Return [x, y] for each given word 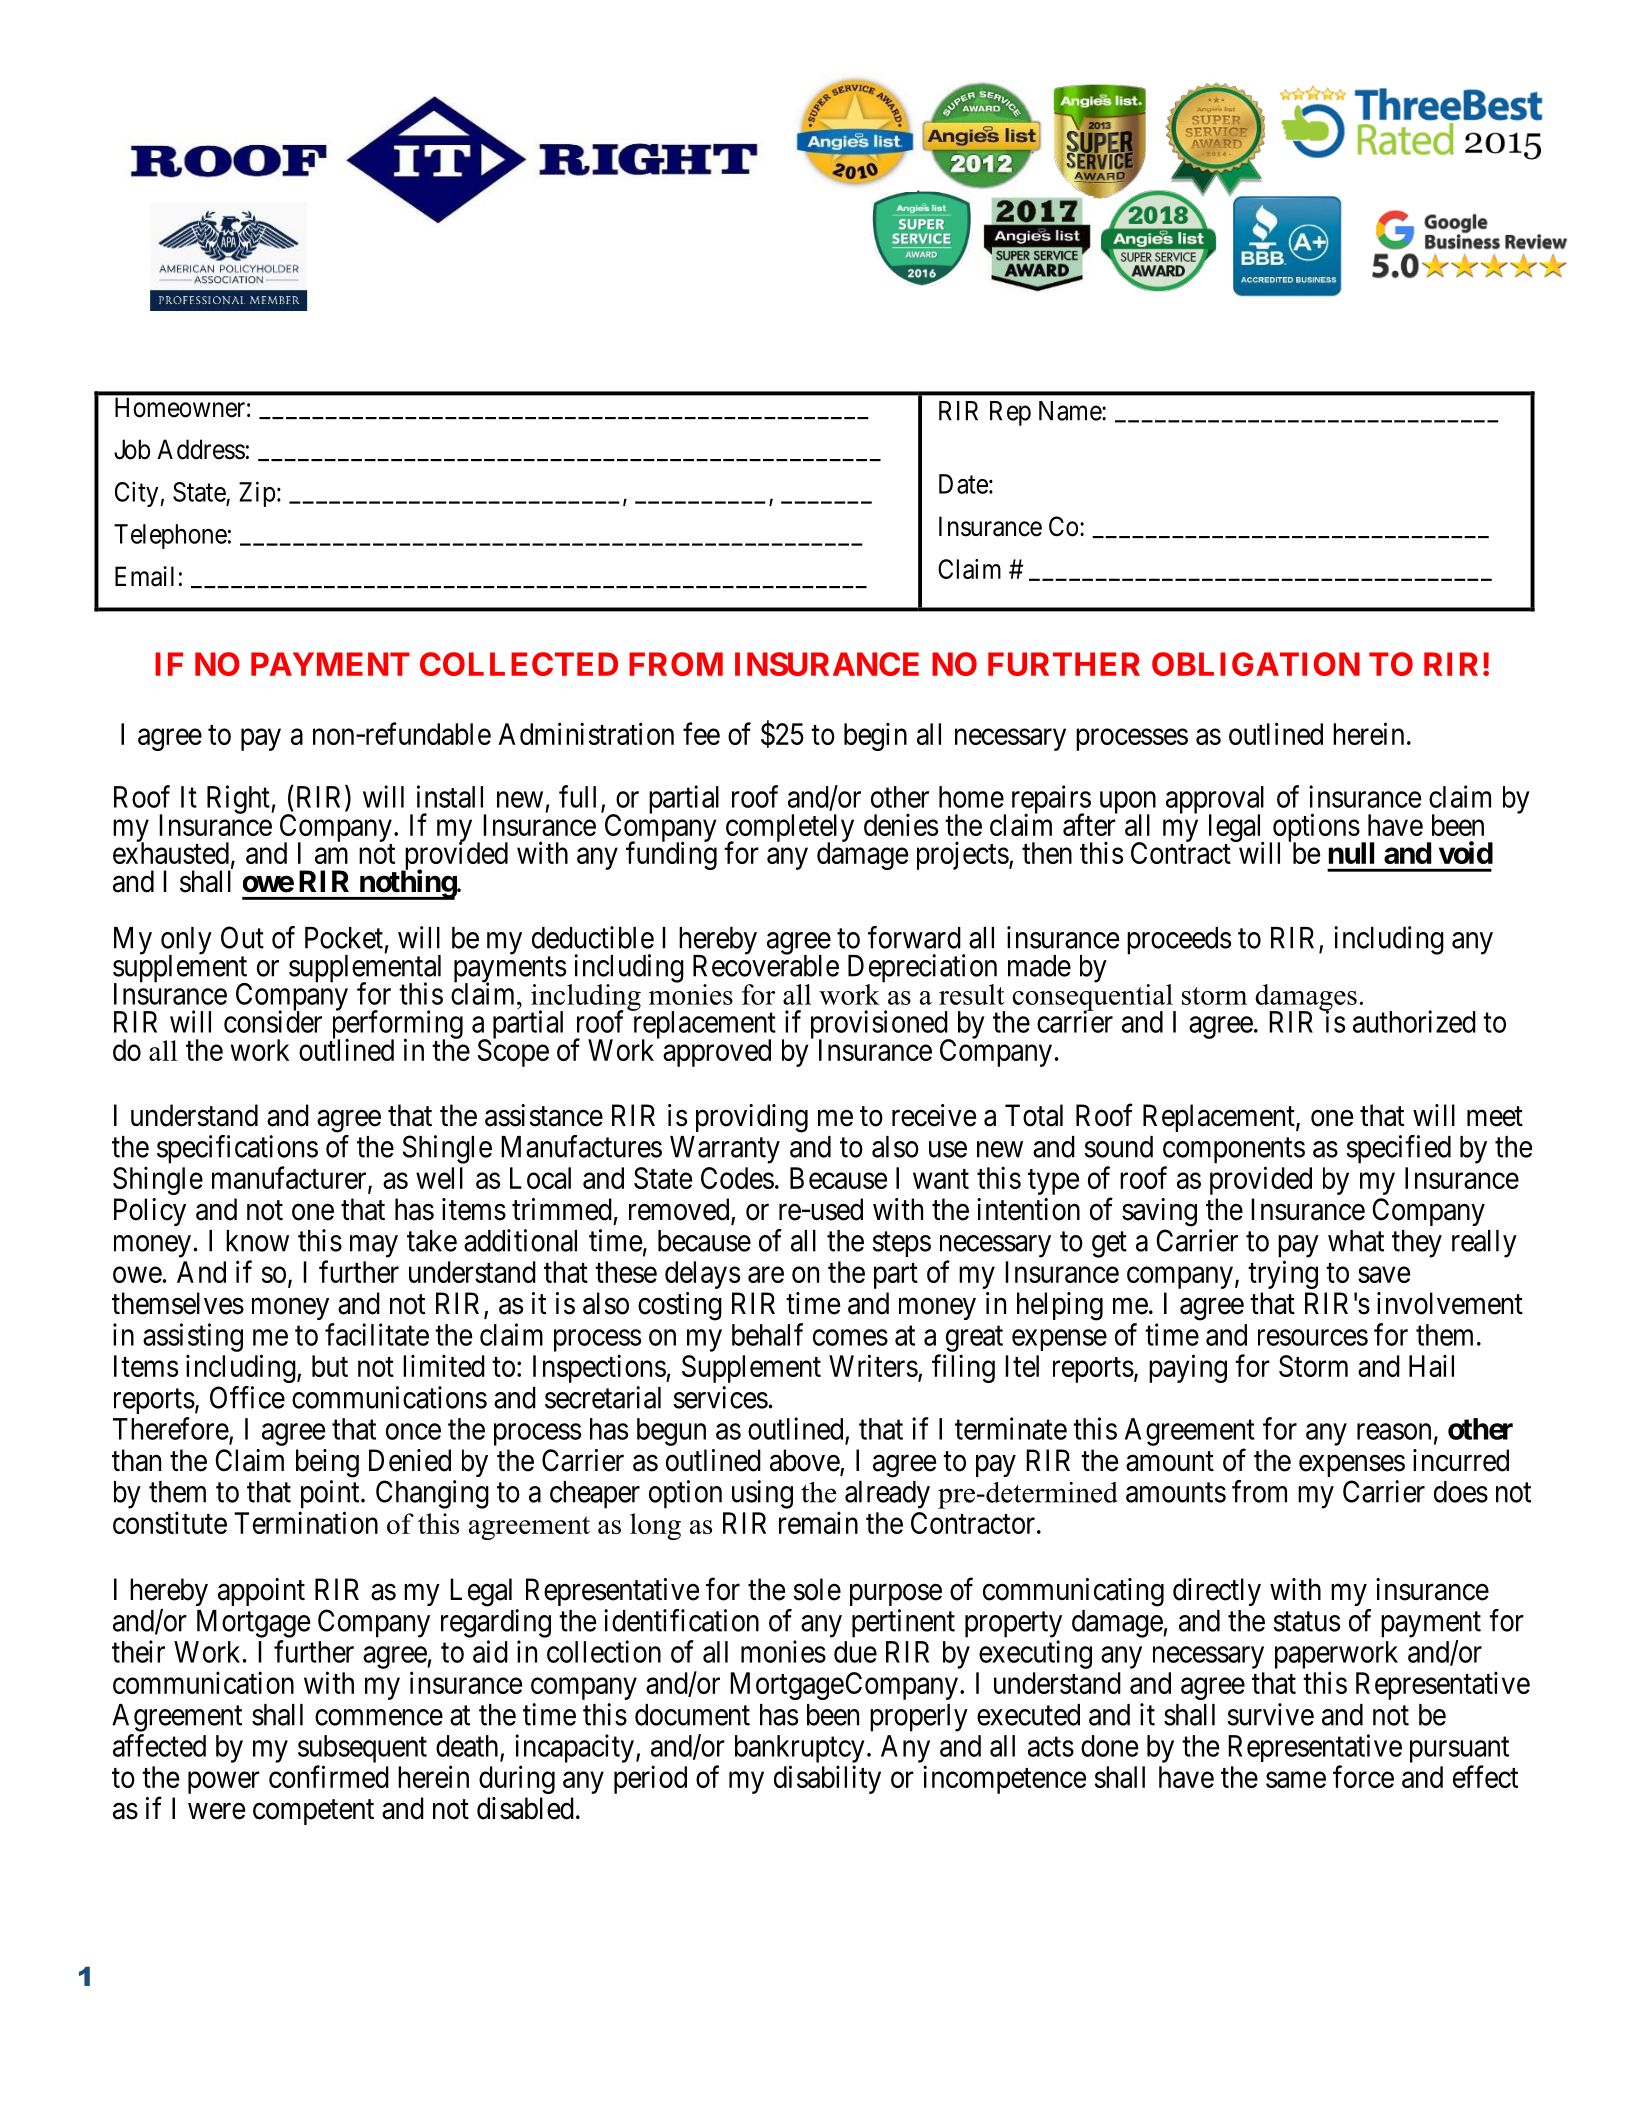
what [1356, 1241]
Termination [306, 1522]
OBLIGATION [1256, 664]
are [766, 1275]
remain [818, 1522]
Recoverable [766, 965]
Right [239, 799]
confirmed [329, 1776]
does [1461, 1492]
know [257, 1241]
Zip [257, 494]
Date [963, 484]
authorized [1414, 1021]
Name [1071, 411]
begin [875, 736]
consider [273, 1021]
